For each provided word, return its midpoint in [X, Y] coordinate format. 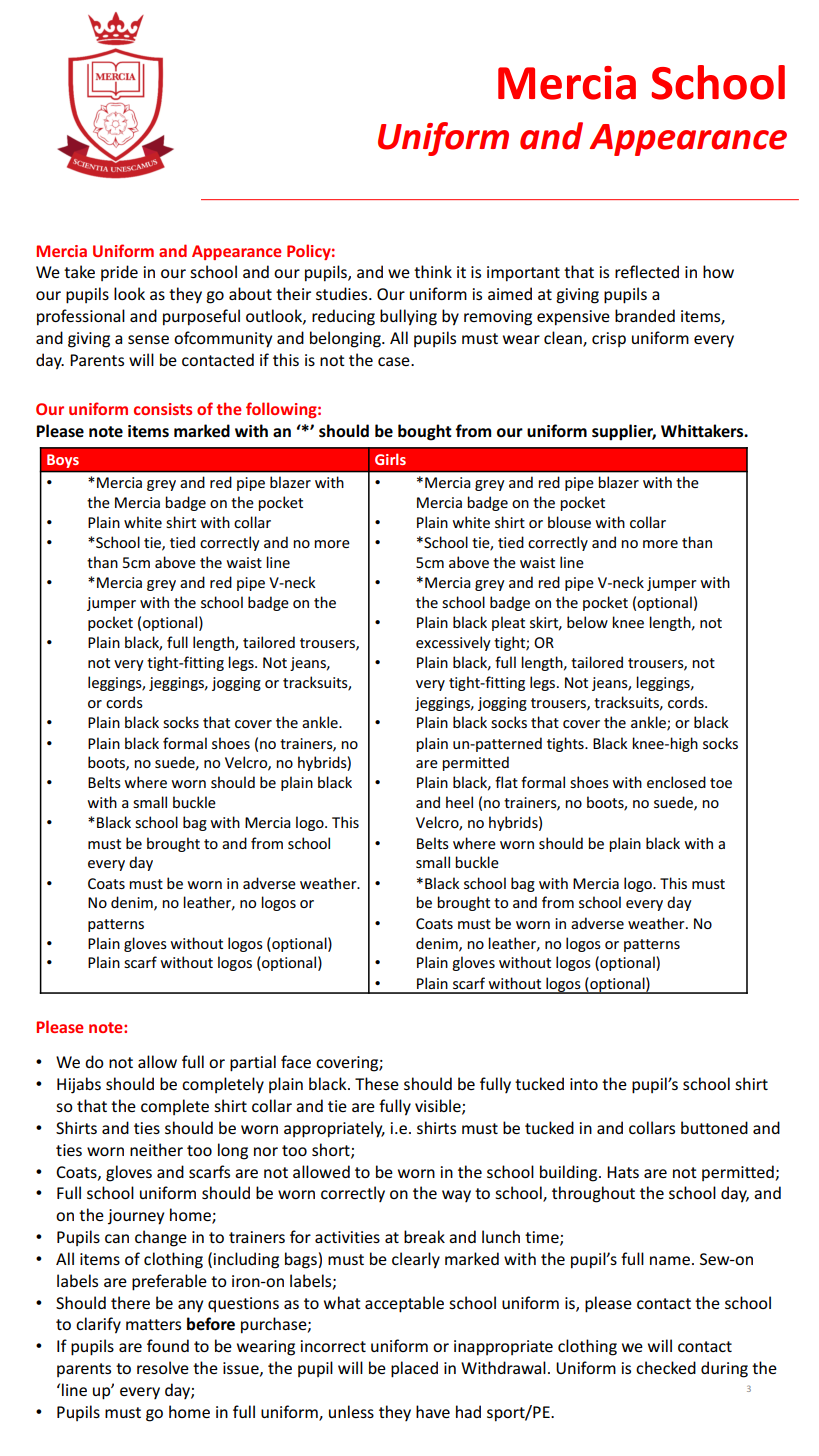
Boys [63, 461]
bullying [408, 317]
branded [645, 315]
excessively [453, 643]
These [377, 1083]
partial [253, 1063]
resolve [163, 1367]
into [584, 1084]
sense [148, 339]
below [587, 622]
